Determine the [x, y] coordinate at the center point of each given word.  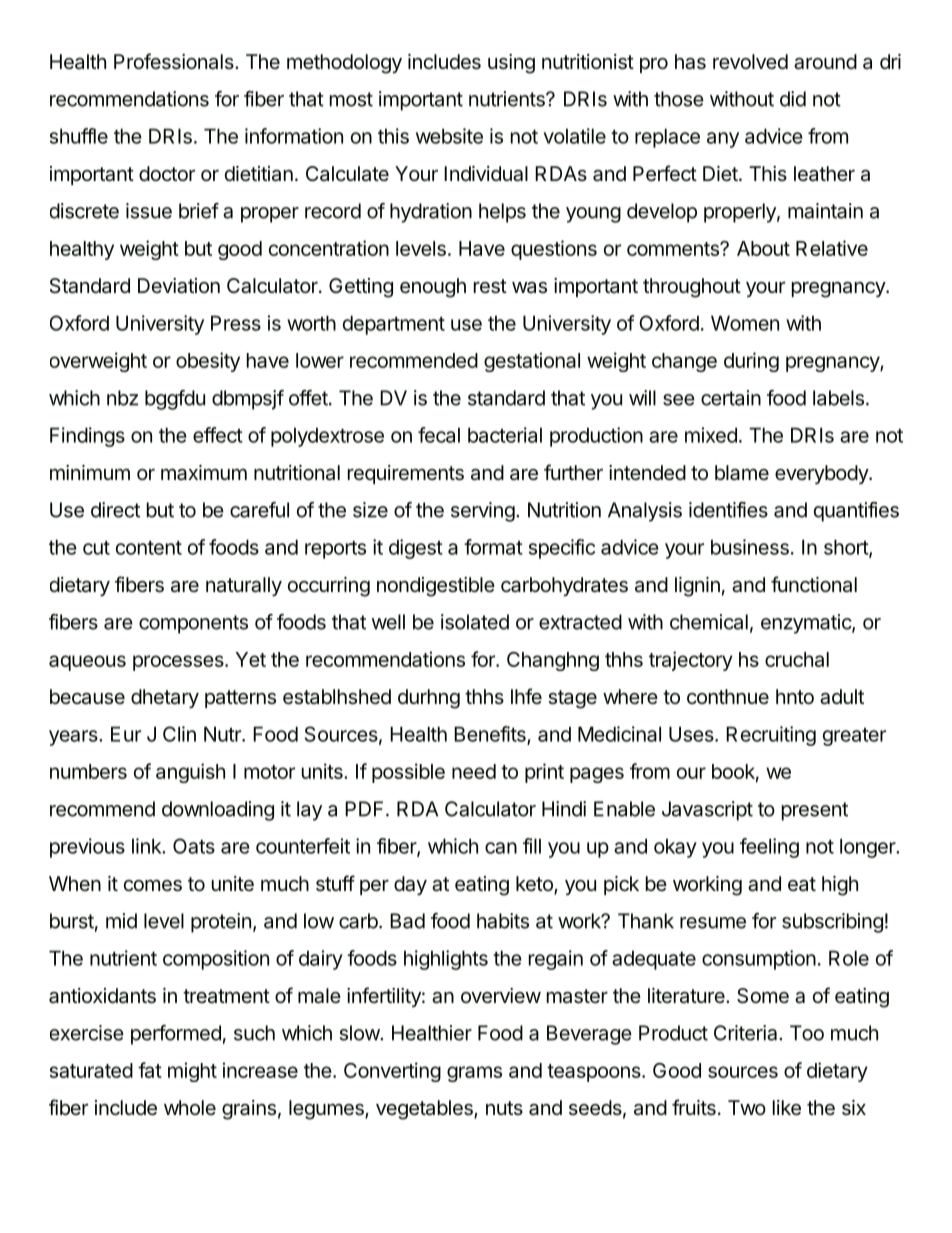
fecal [439, 435]
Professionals [175, 61]
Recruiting [771, 736]
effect [218, 435]
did [793, 99]
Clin [179, 734]
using [511, 64]
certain [731, 398]
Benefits [491, 735]
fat [150, 1070]
